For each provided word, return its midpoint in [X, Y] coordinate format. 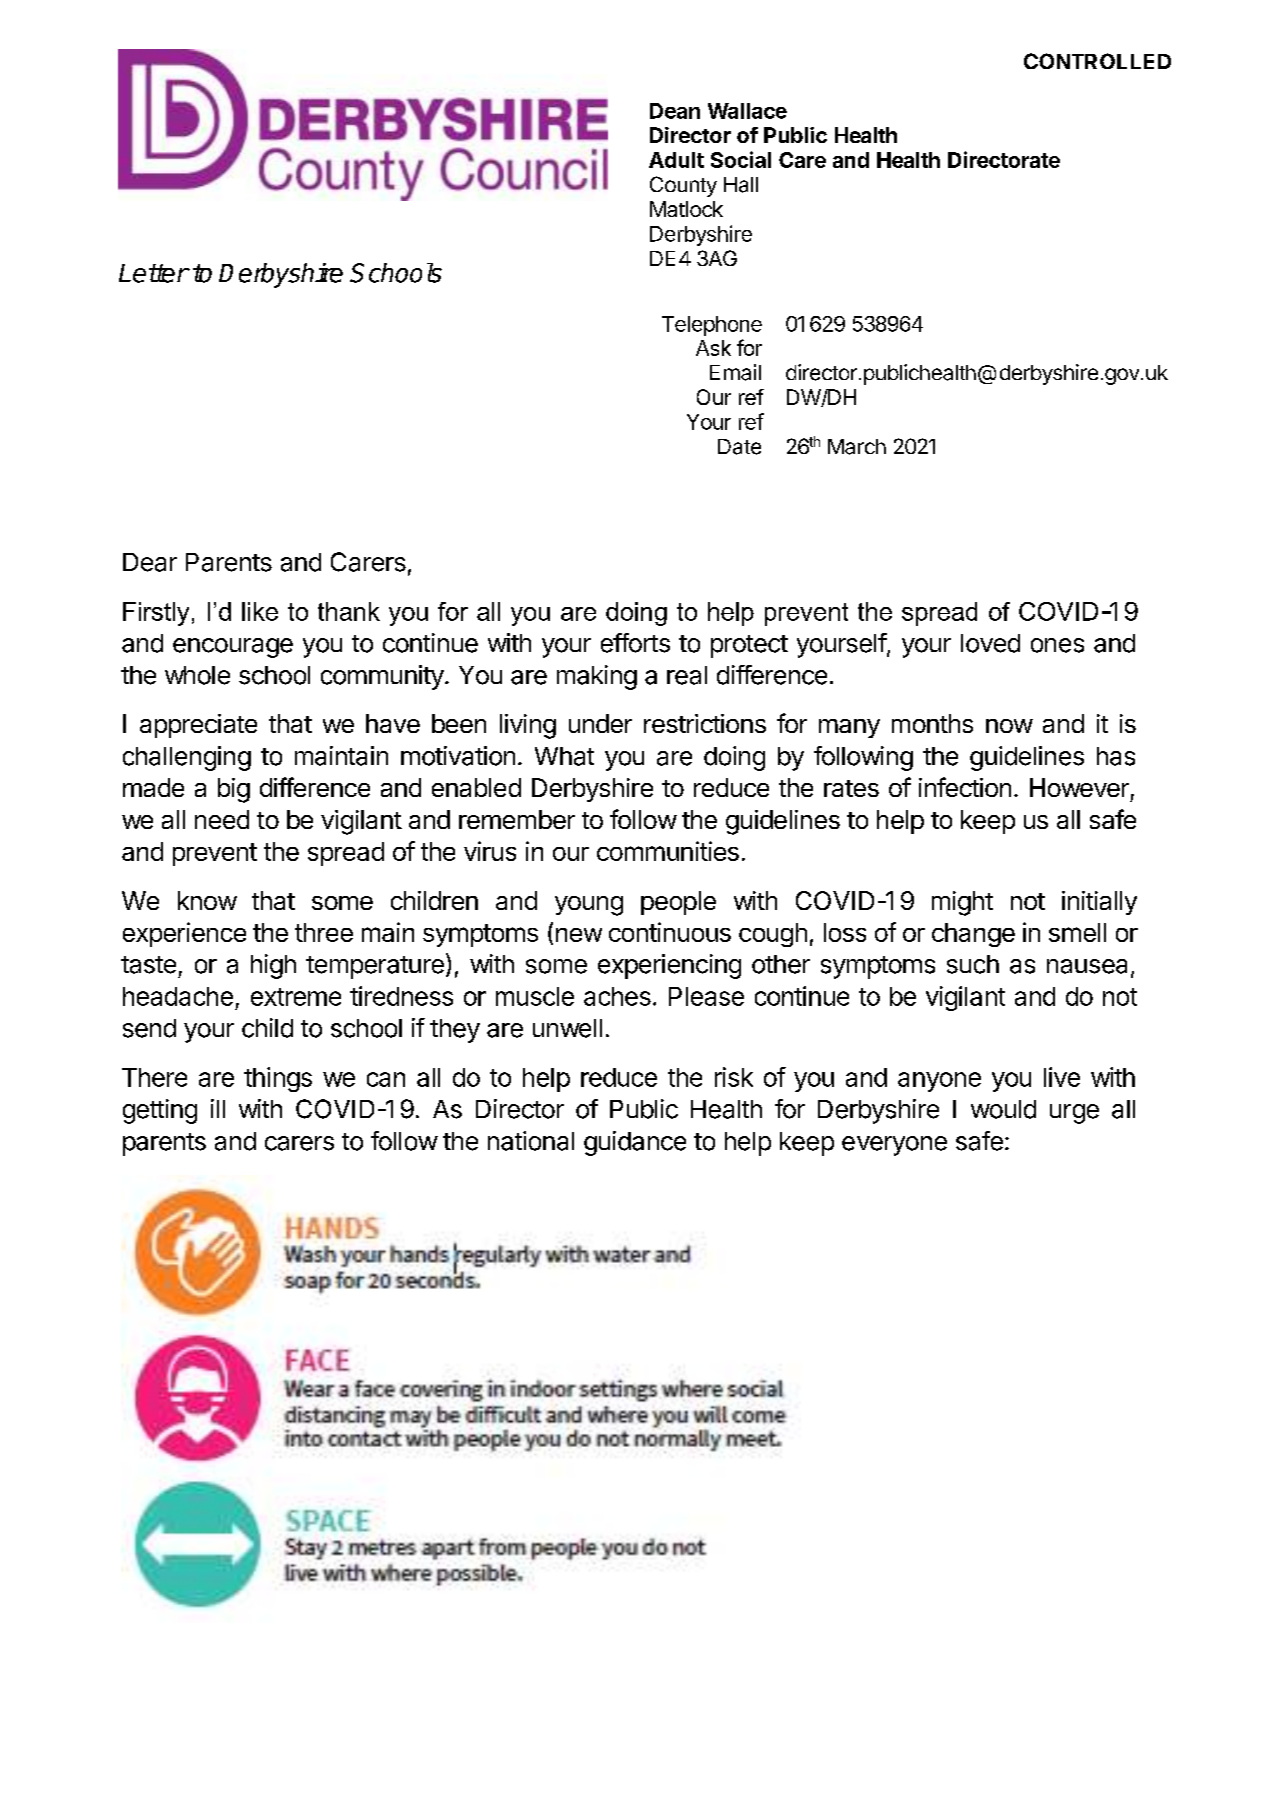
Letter [154, 273]
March [857, 447]
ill [218, 1108]
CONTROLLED [1097, 61]
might [962, 903]
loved [990, 643]
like [260, 611]
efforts [635, 643]
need [222, 819]
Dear [150, 562]
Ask [713, 348]
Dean [675, 111]
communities [668, 851]
